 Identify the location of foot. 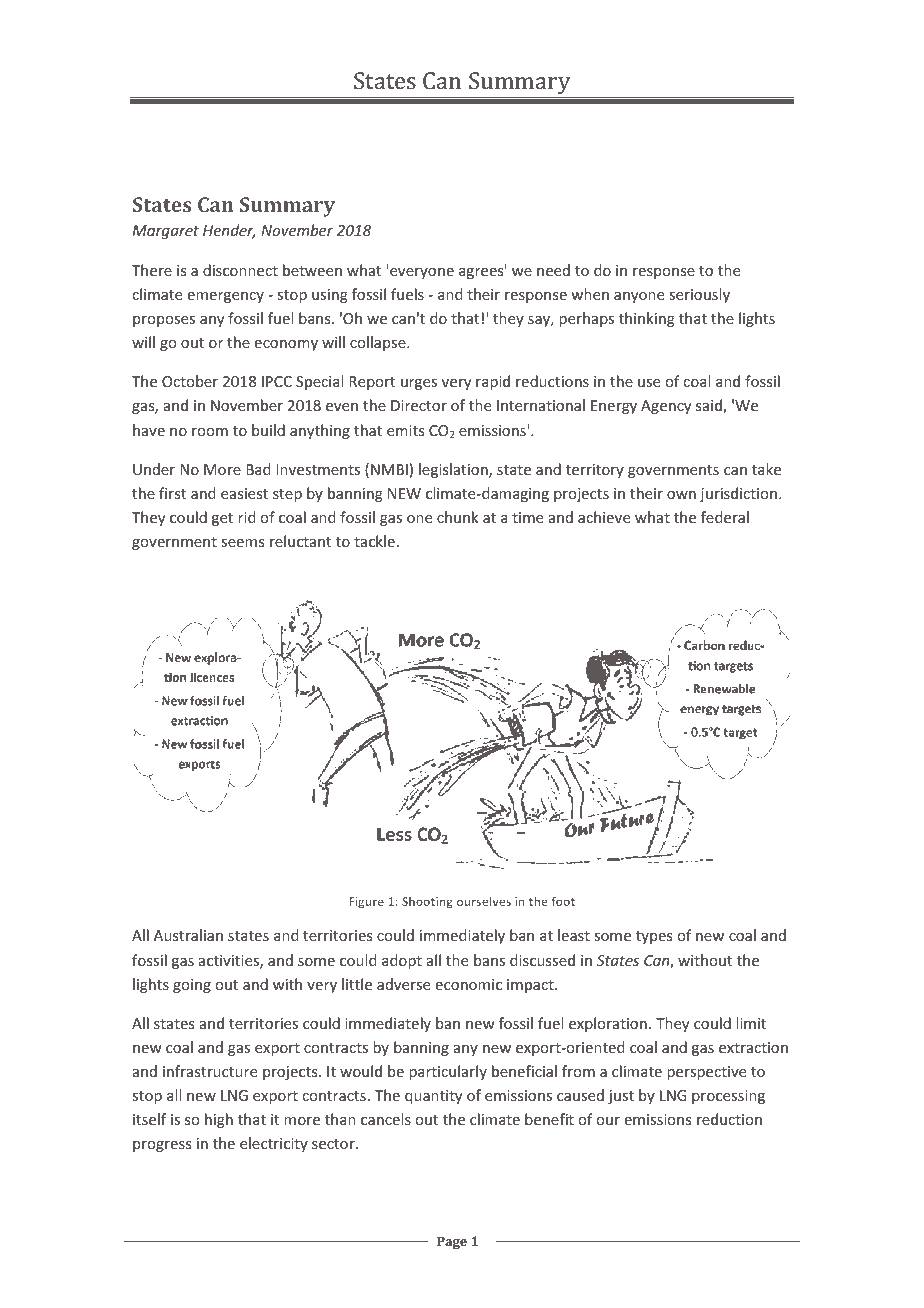
(563, 901).
